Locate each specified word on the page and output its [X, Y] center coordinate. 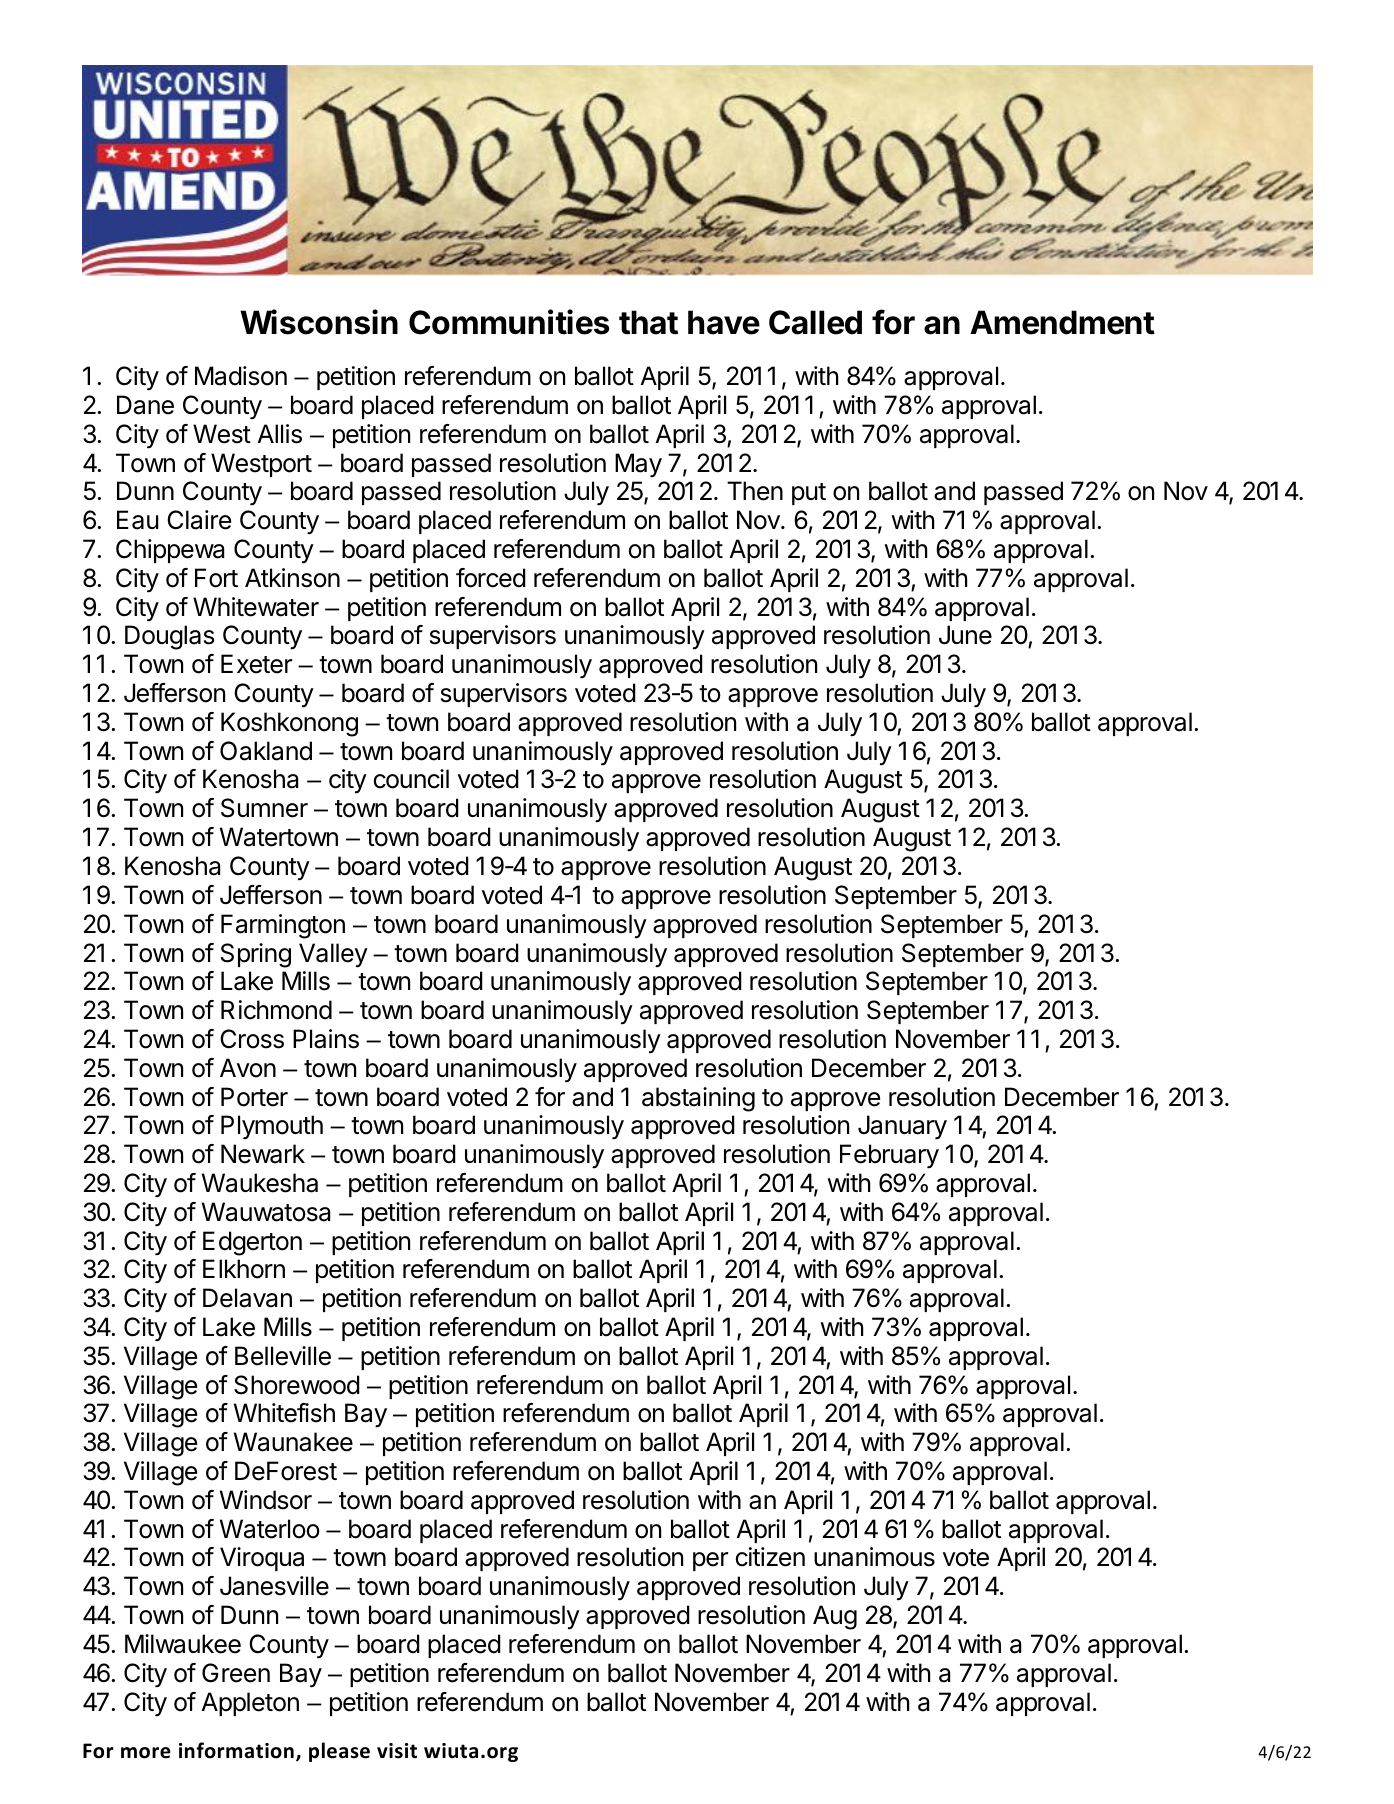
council [411, 779]
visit [397, 1751]
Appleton [250, 1704]
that [648, 322]
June [965, 635]
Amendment [1062, 322]
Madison [241, 376]
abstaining [698, 1099]
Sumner [264, 808]
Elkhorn [244, 1269]
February [889, 1156]
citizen [770, 1557]
